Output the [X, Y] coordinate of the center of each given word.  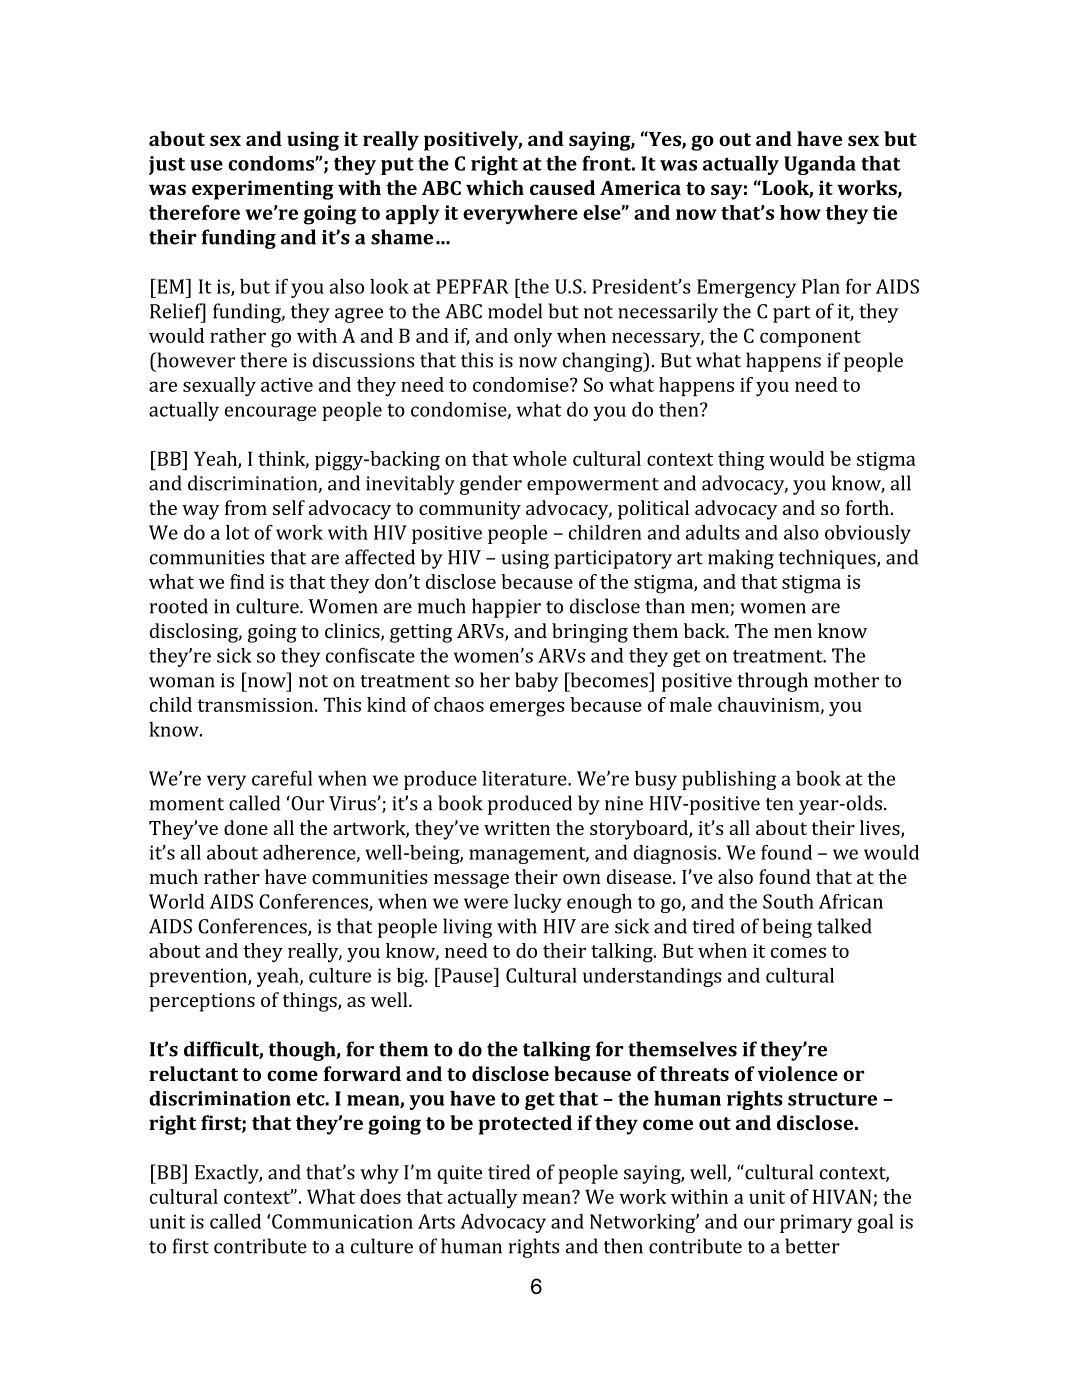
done [246, 827]
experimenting [263, 190]
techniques [828, 559]
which [495, 187]
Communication [341, 1221]
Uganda [820, 165]
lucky [537, 903]
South [788, 901]
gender [491, 485]
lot [237, 532]
